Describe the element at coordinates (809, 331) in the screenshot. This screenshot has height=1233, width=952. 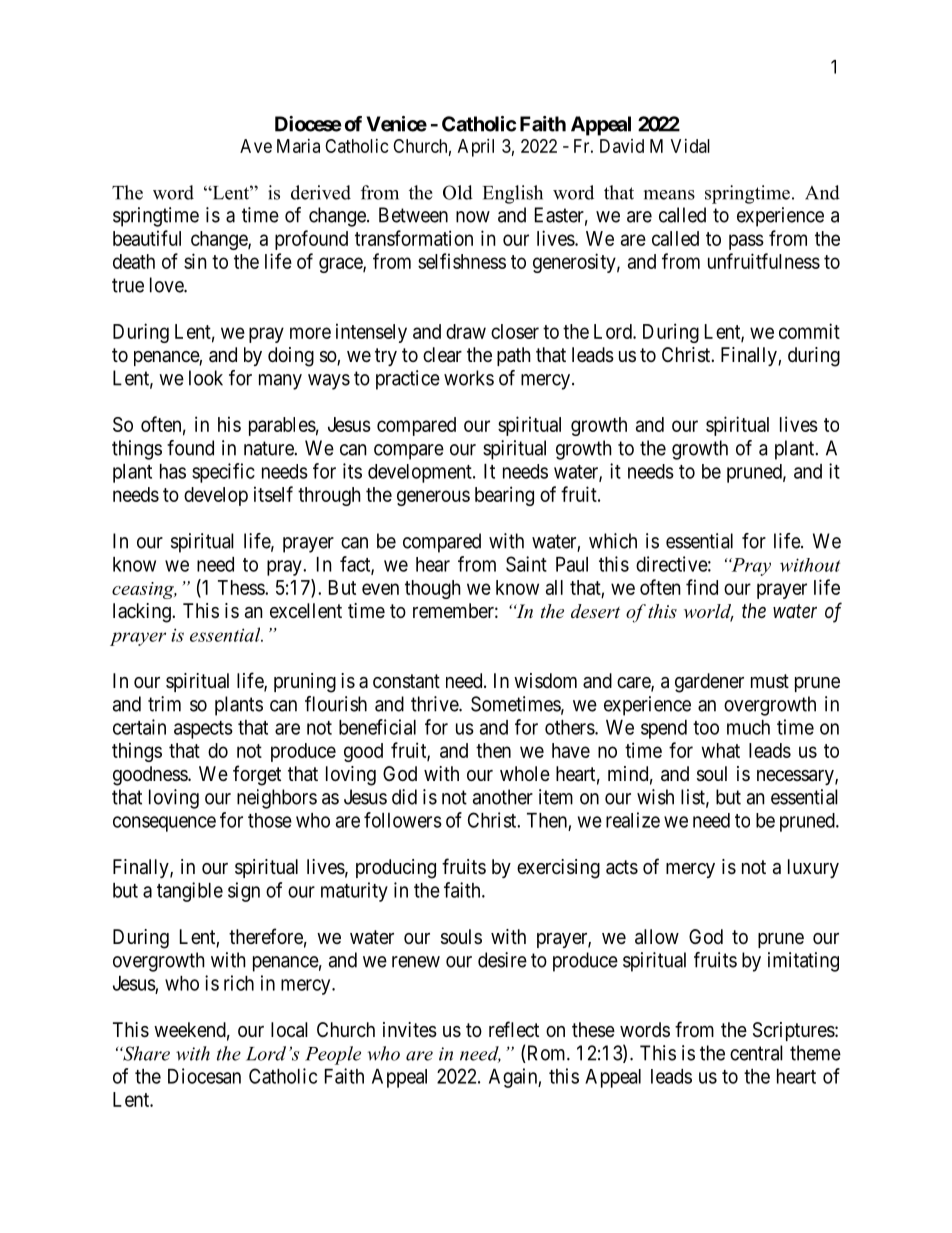
I see `commit` at that location.
